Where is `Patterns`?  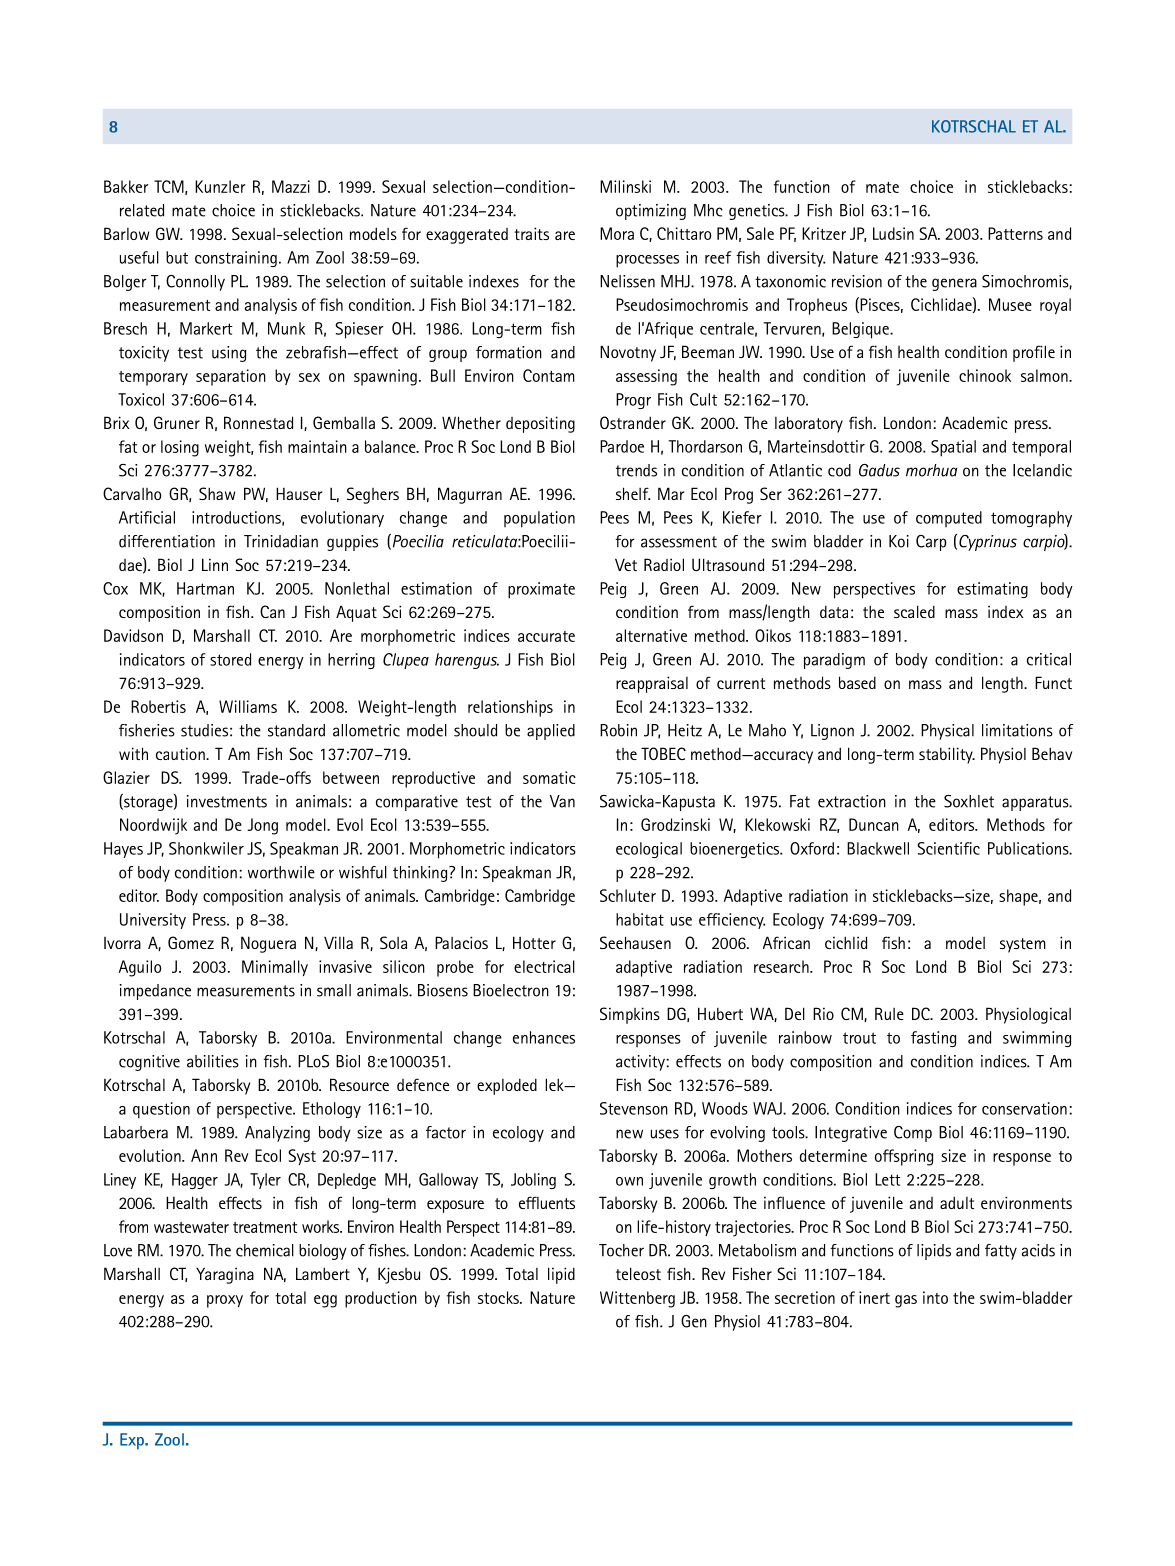 Patterns is located at coordinates (1015, 233).
